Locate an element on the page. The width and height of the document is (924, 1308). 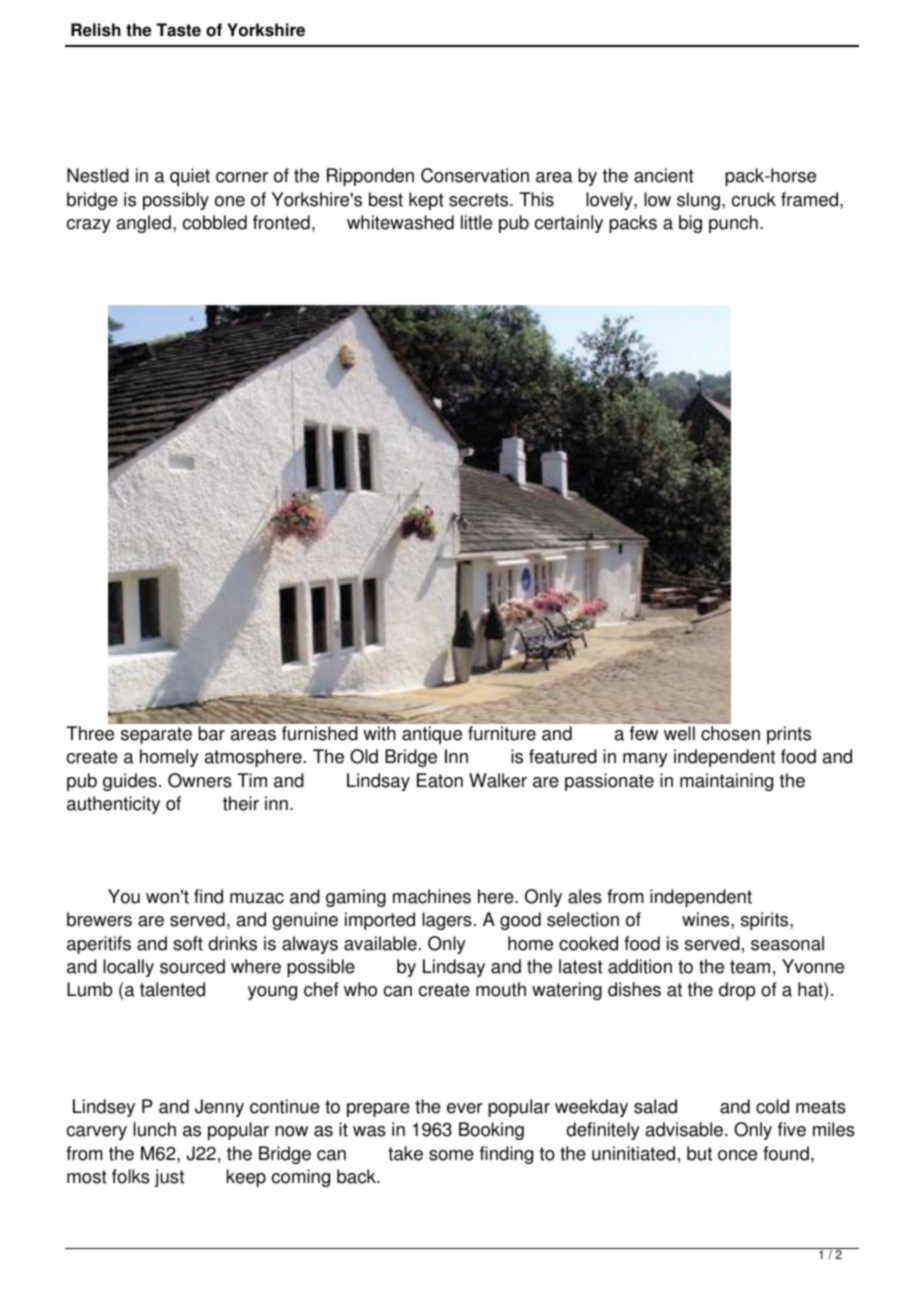
Eaton is located at coordinates (440, 780).
